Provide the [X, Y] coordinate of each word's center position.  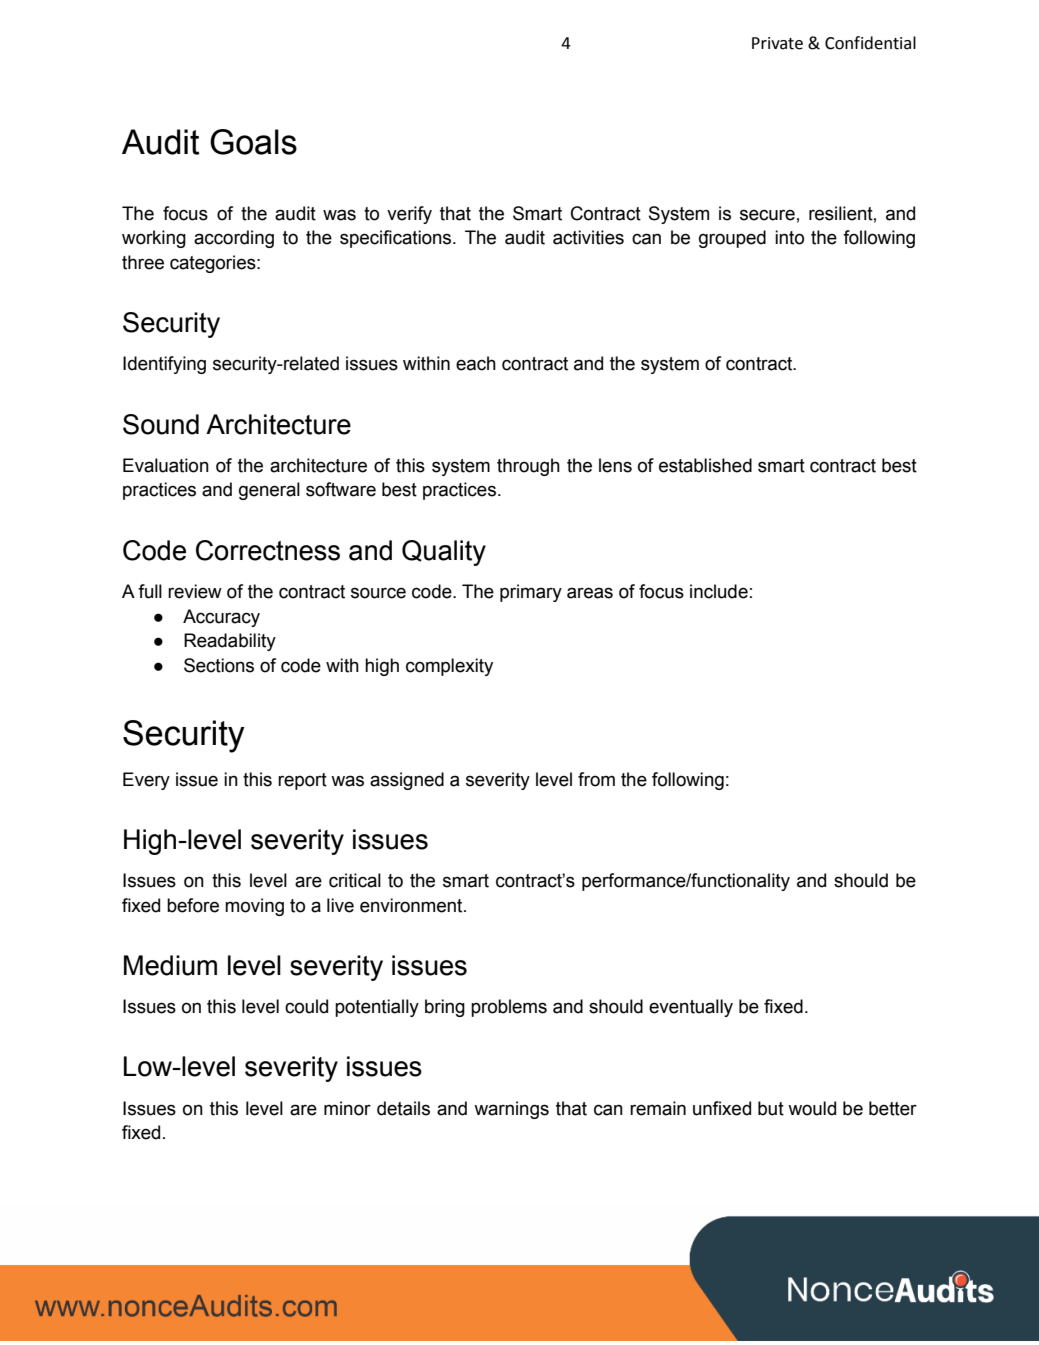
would [812, 1108]
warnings [511, 1110]
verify [409, 215]
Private [777, 43]
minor [347, 1108]
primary [531, 593]
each [476, 363]
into [789, 237]
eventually [691, 1008]
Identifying [164, 365]
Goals [253, 142]
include [719, 591]
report [302, 781]
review [195, 591]
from [596, 779]
